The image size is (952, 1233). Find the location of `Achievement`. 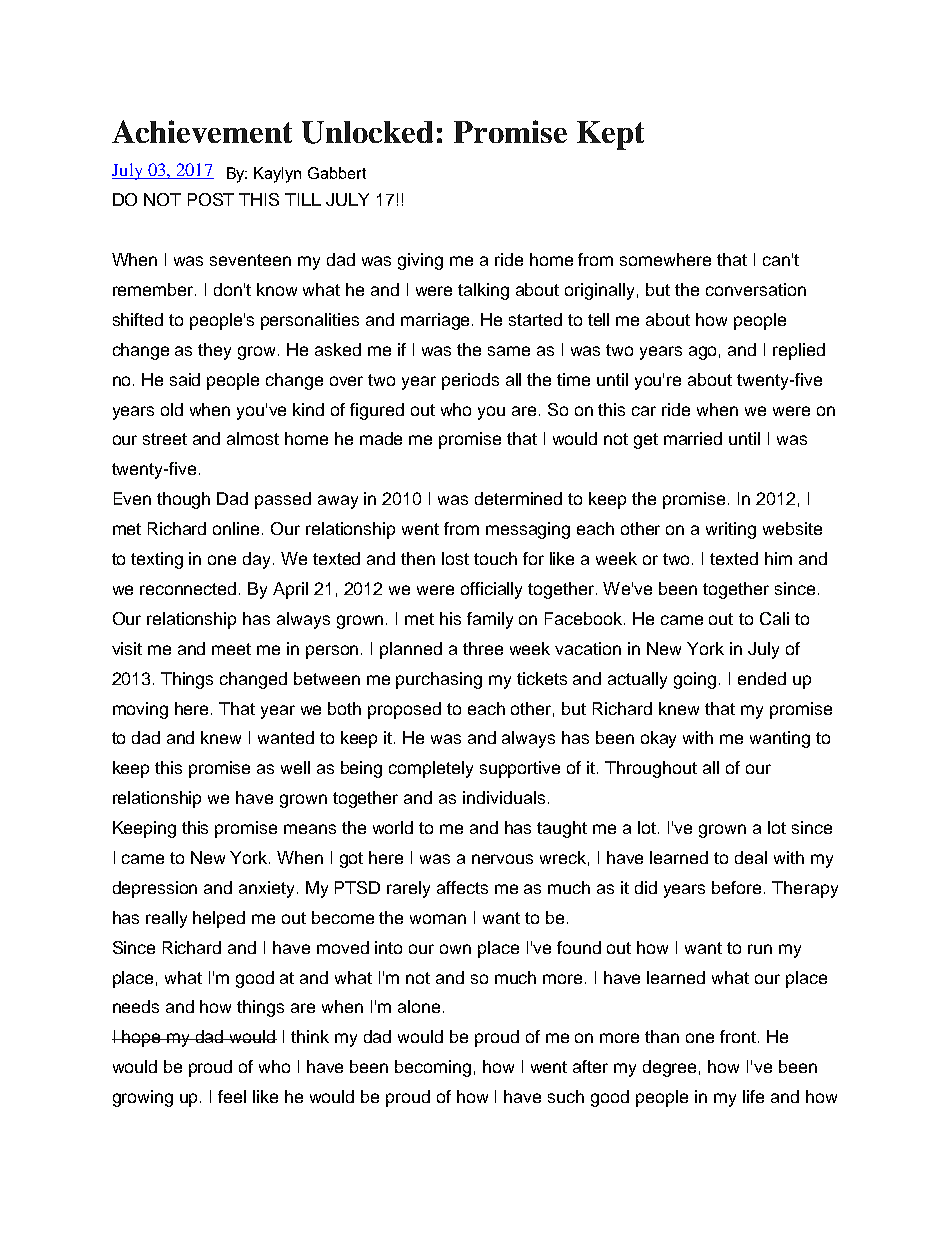

Achievement is located at coordinates (202, 131).
